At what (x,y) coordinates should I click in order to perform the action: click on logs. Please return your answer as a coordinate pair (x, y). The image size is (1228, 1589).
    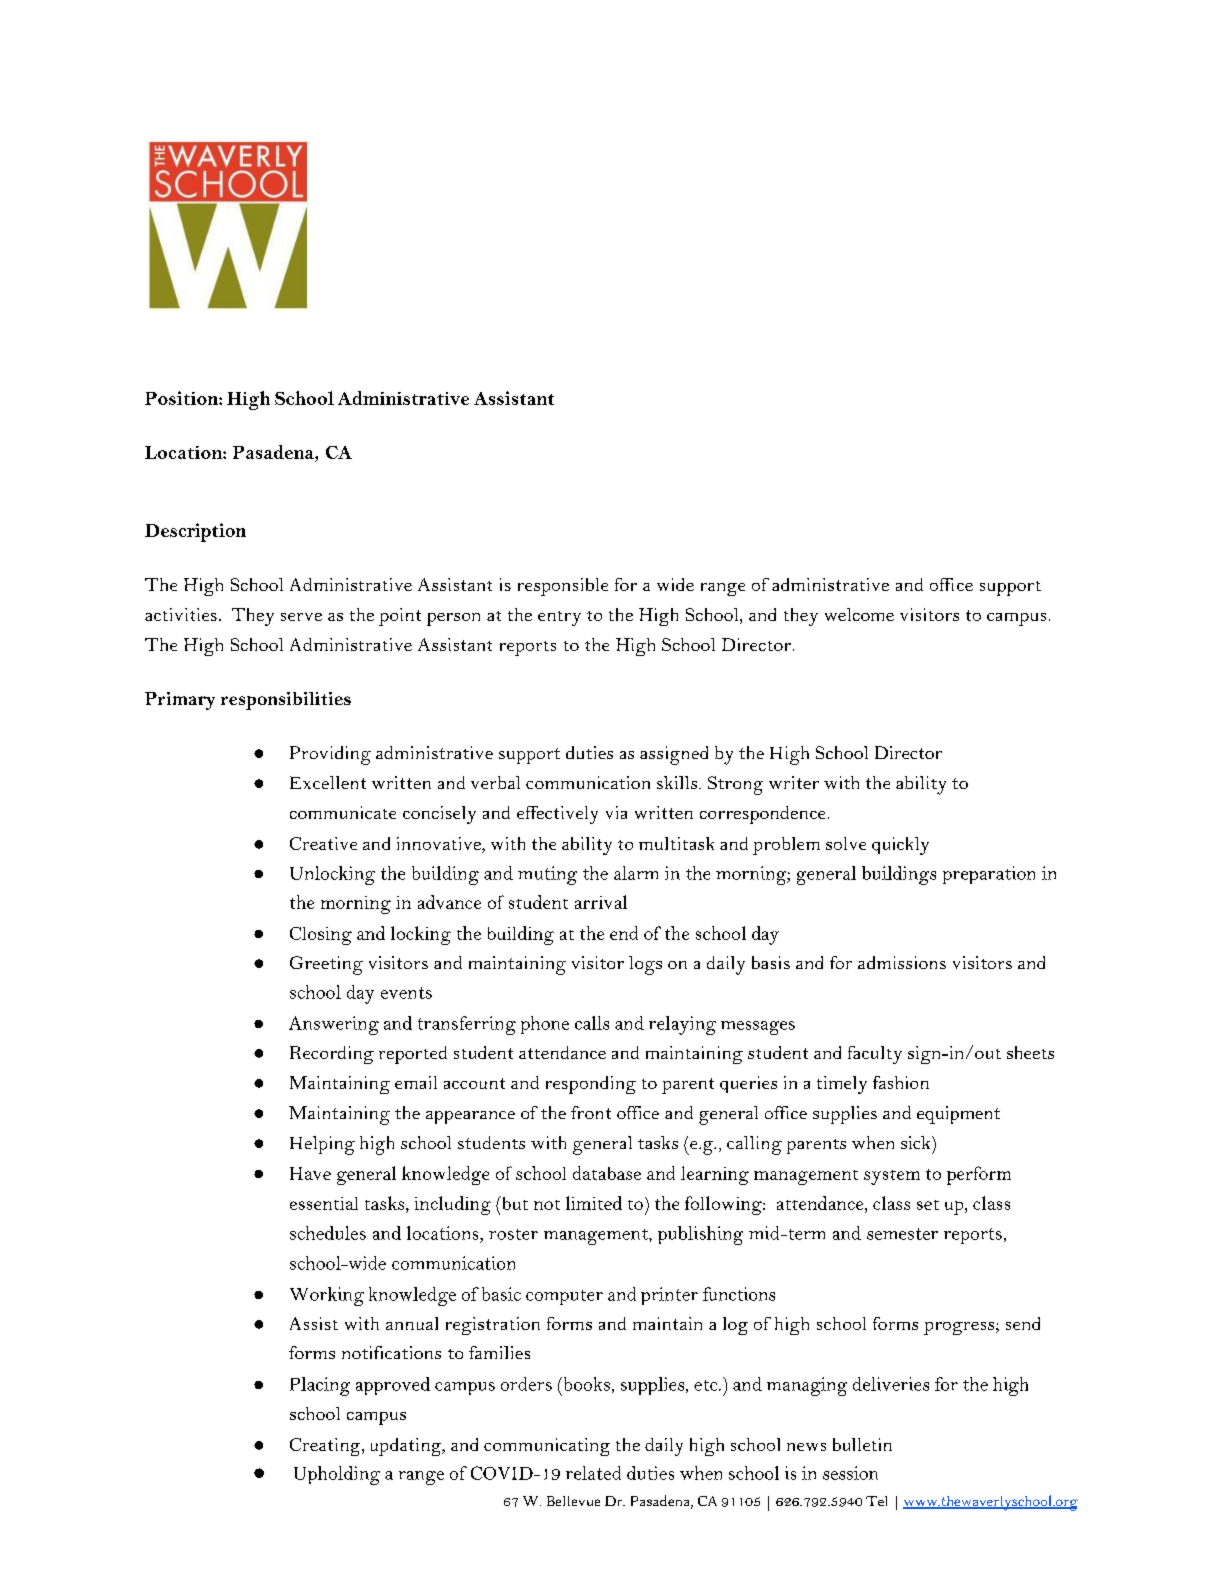
    Looking at the image, I should click on (645, 965).
